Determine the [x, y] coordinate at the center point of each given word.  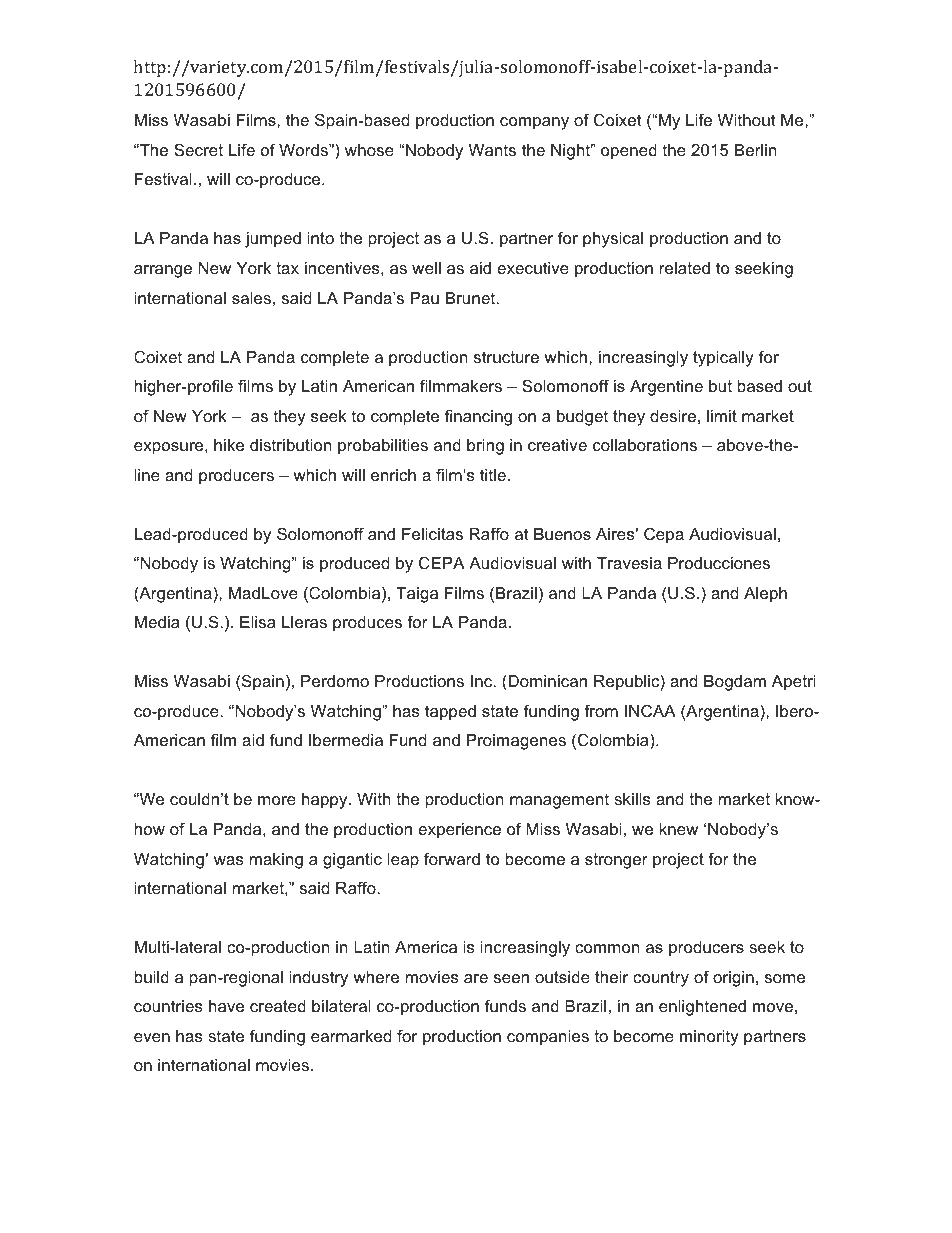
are [476, 978]
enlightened [702, 1008]
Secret [198, 149]
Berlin [755, 150]
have [226, 1006]
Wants [492, 150]
